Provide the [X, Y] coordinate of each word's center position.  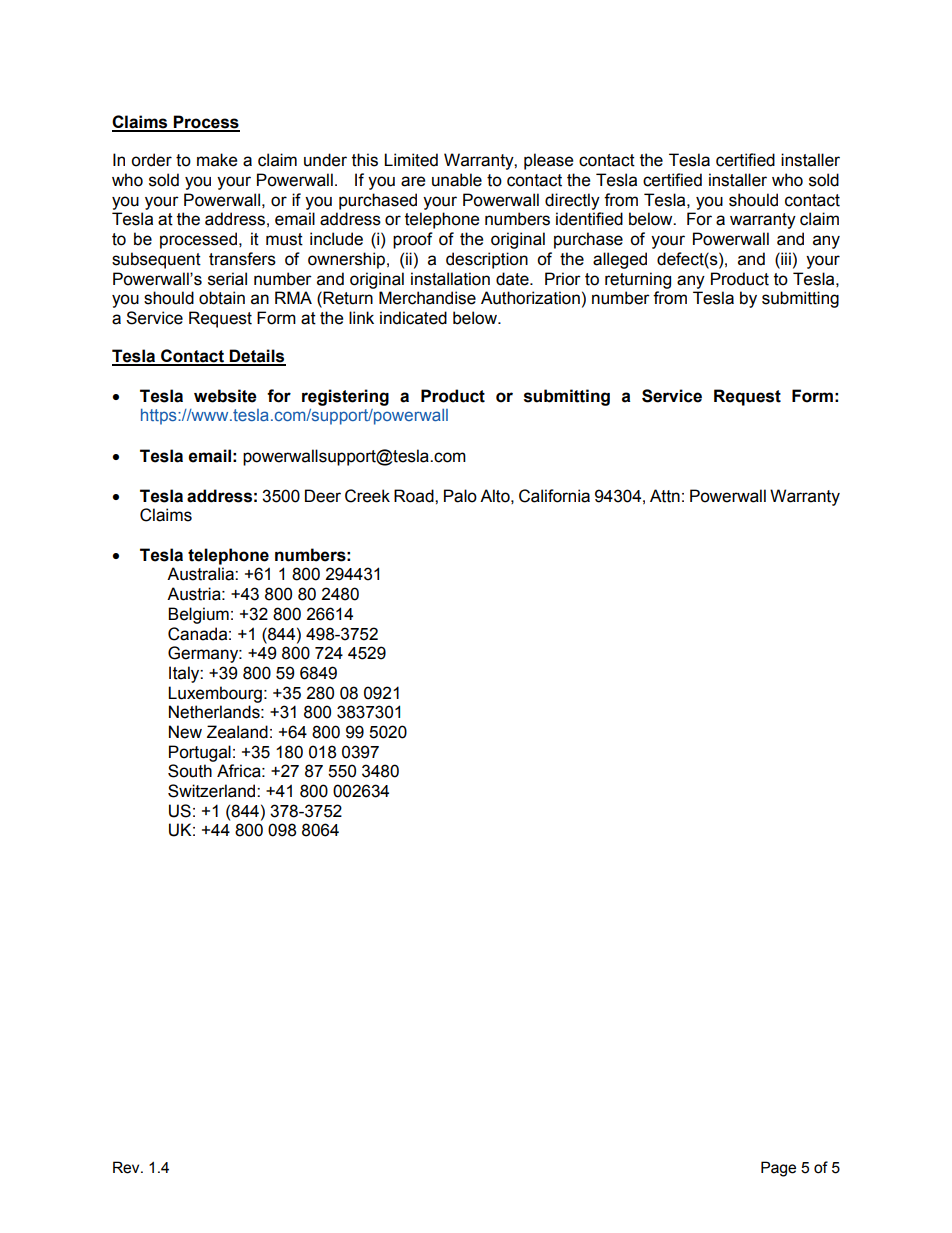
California [554, 496]
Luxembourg [215, 694]
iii [785, 258]
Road [415, 496]
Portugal [200, 753]
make [217, 160]
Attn [665, 496]
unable [457, 180]
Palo [460, 496]
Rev [127, 1167]
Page [778, 1169]
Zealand [237, 732]
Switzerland [213, 791]
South [190, 771]
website [225, 396]
